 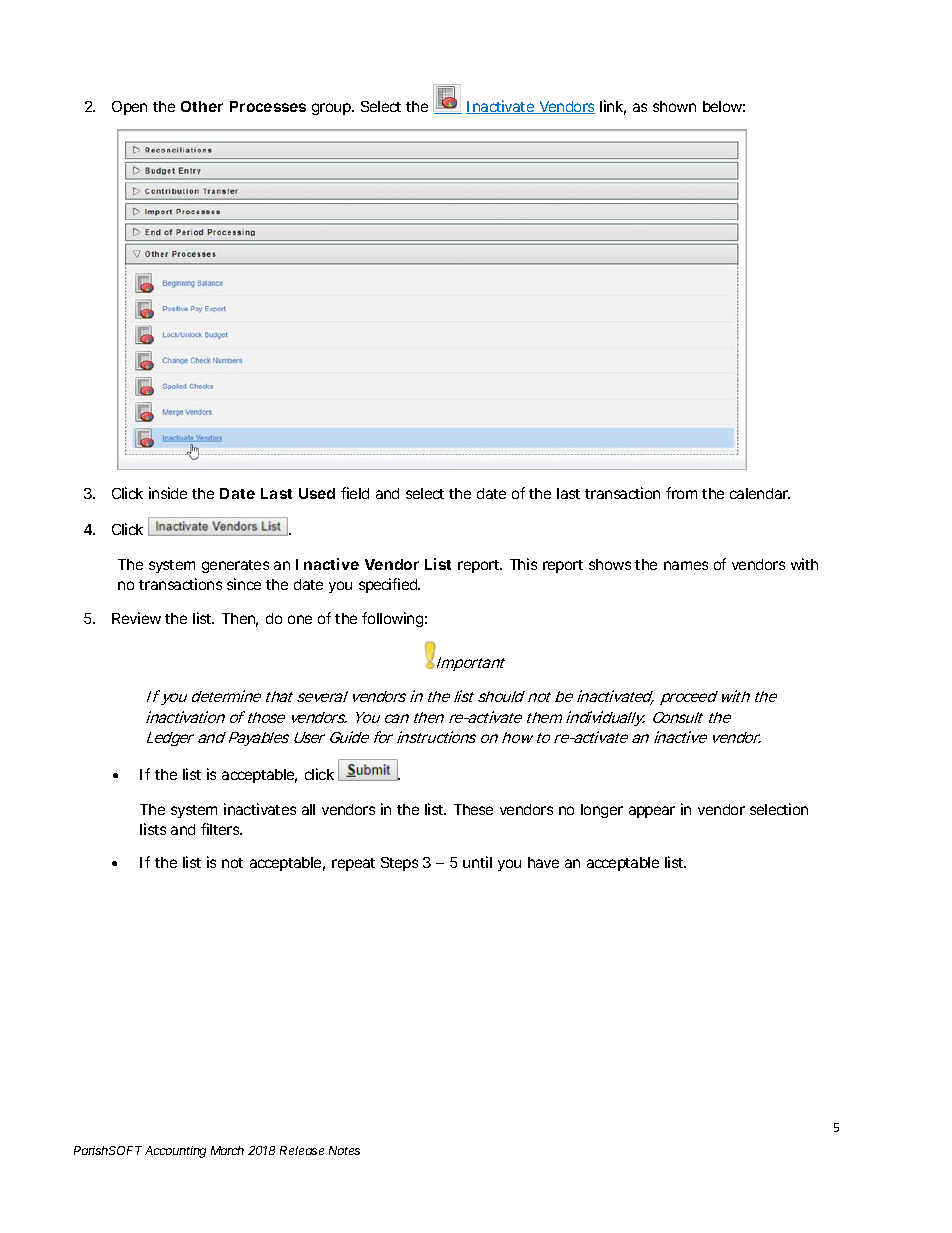 What do you see at coordinates (202, 106) in the screenshot?
I see `Other` at bounding box center [202, 106].
